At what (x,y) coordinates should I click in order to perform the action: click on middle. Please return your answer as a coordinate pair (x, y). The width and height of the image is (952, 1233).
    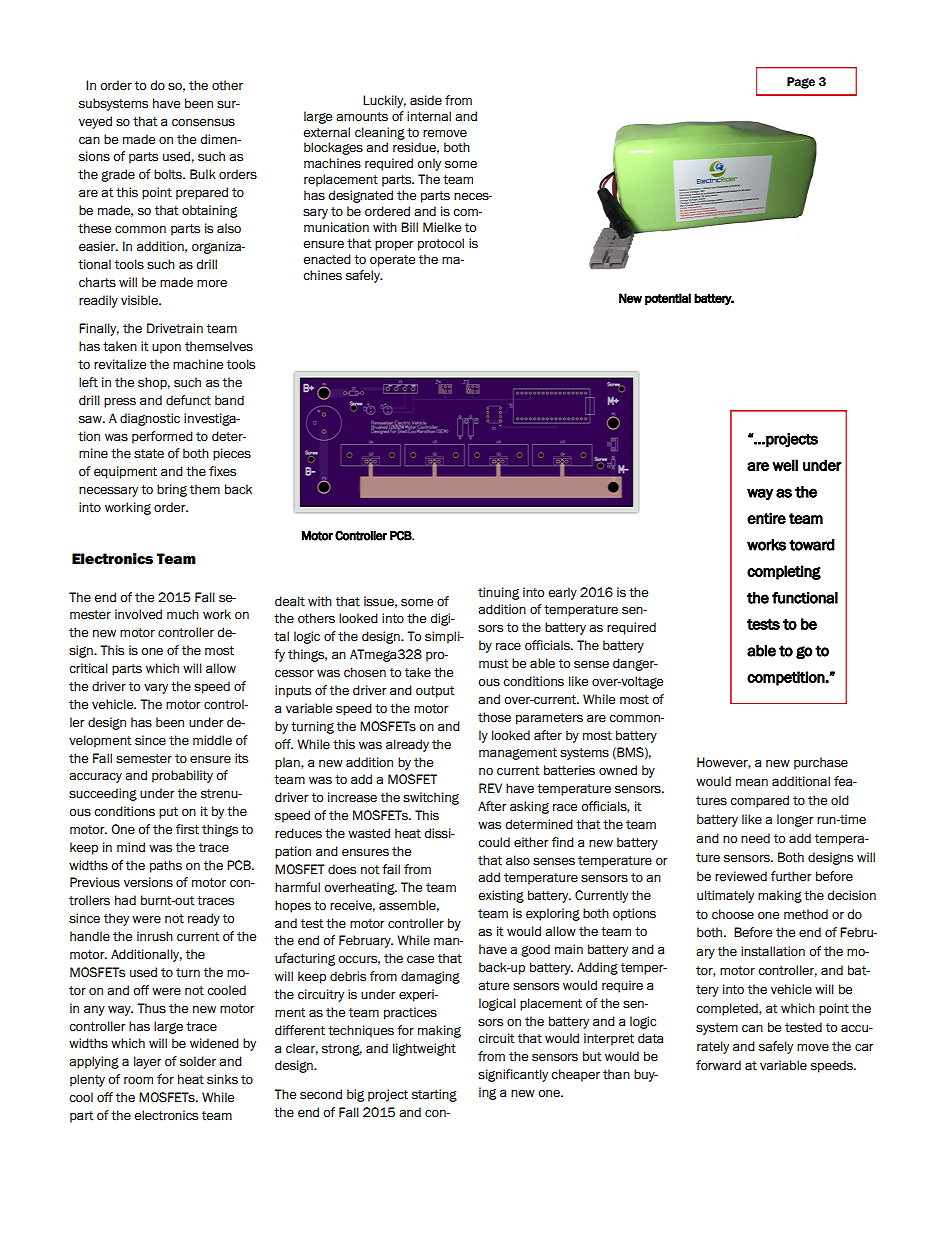
    Looking at the image, I should click on (212, 740).
